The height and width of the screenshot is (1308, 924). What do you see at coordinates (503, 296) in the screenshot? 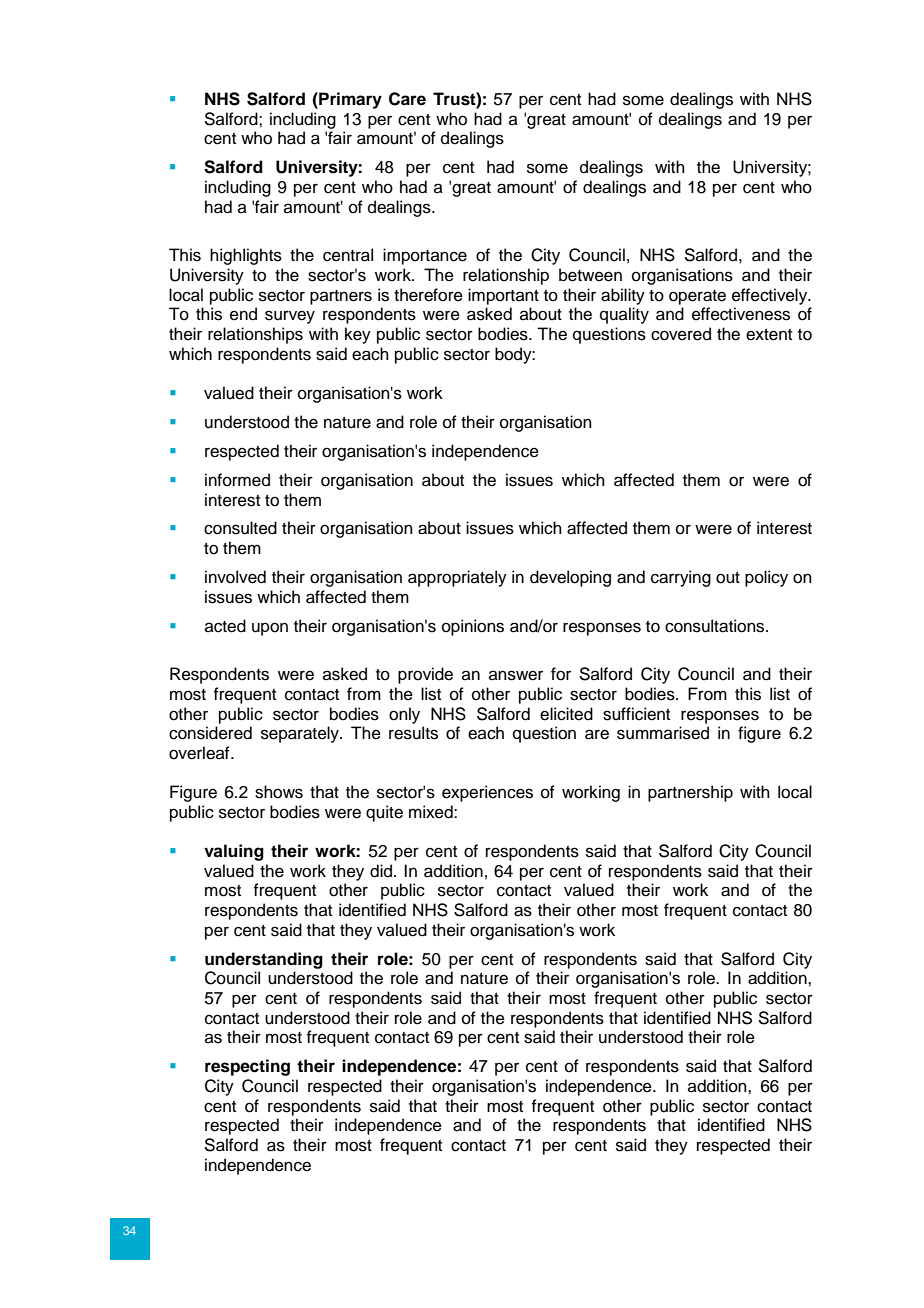
I see `important` at bounding box center [503, 296].
